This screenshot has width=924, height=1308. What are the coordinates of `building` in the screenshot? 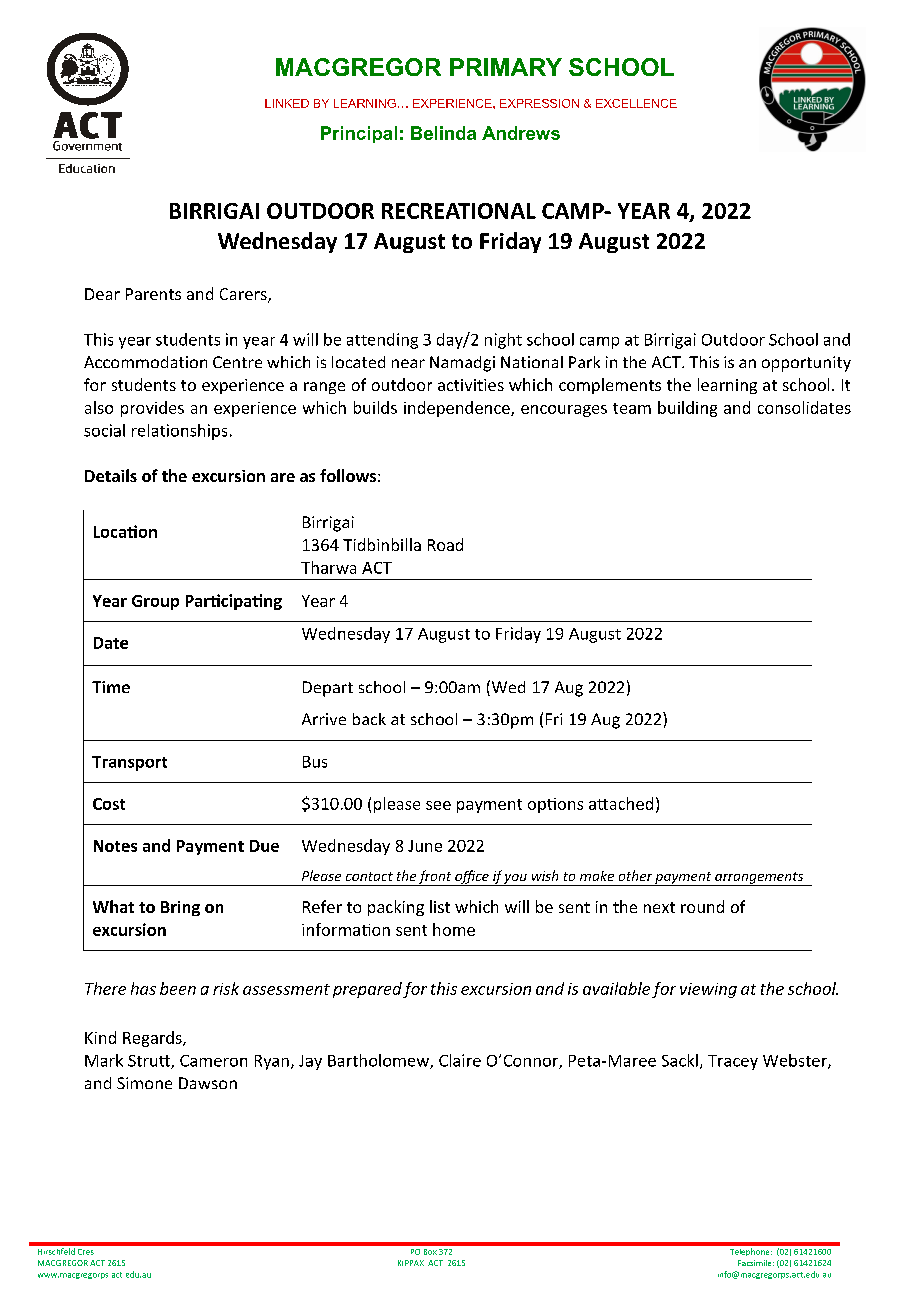 It's located at (687, 409).
